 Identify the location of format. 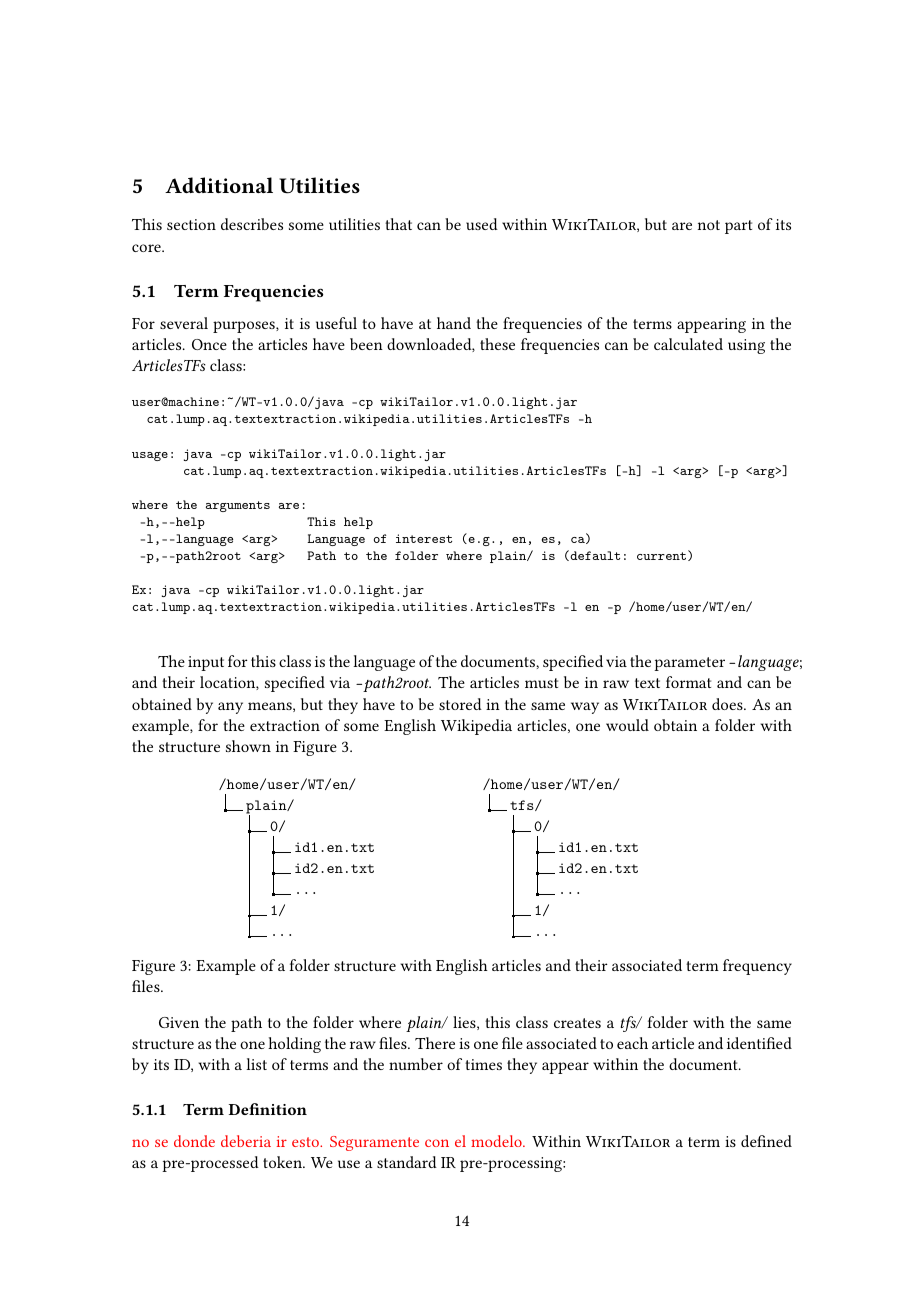
(688, 682).
